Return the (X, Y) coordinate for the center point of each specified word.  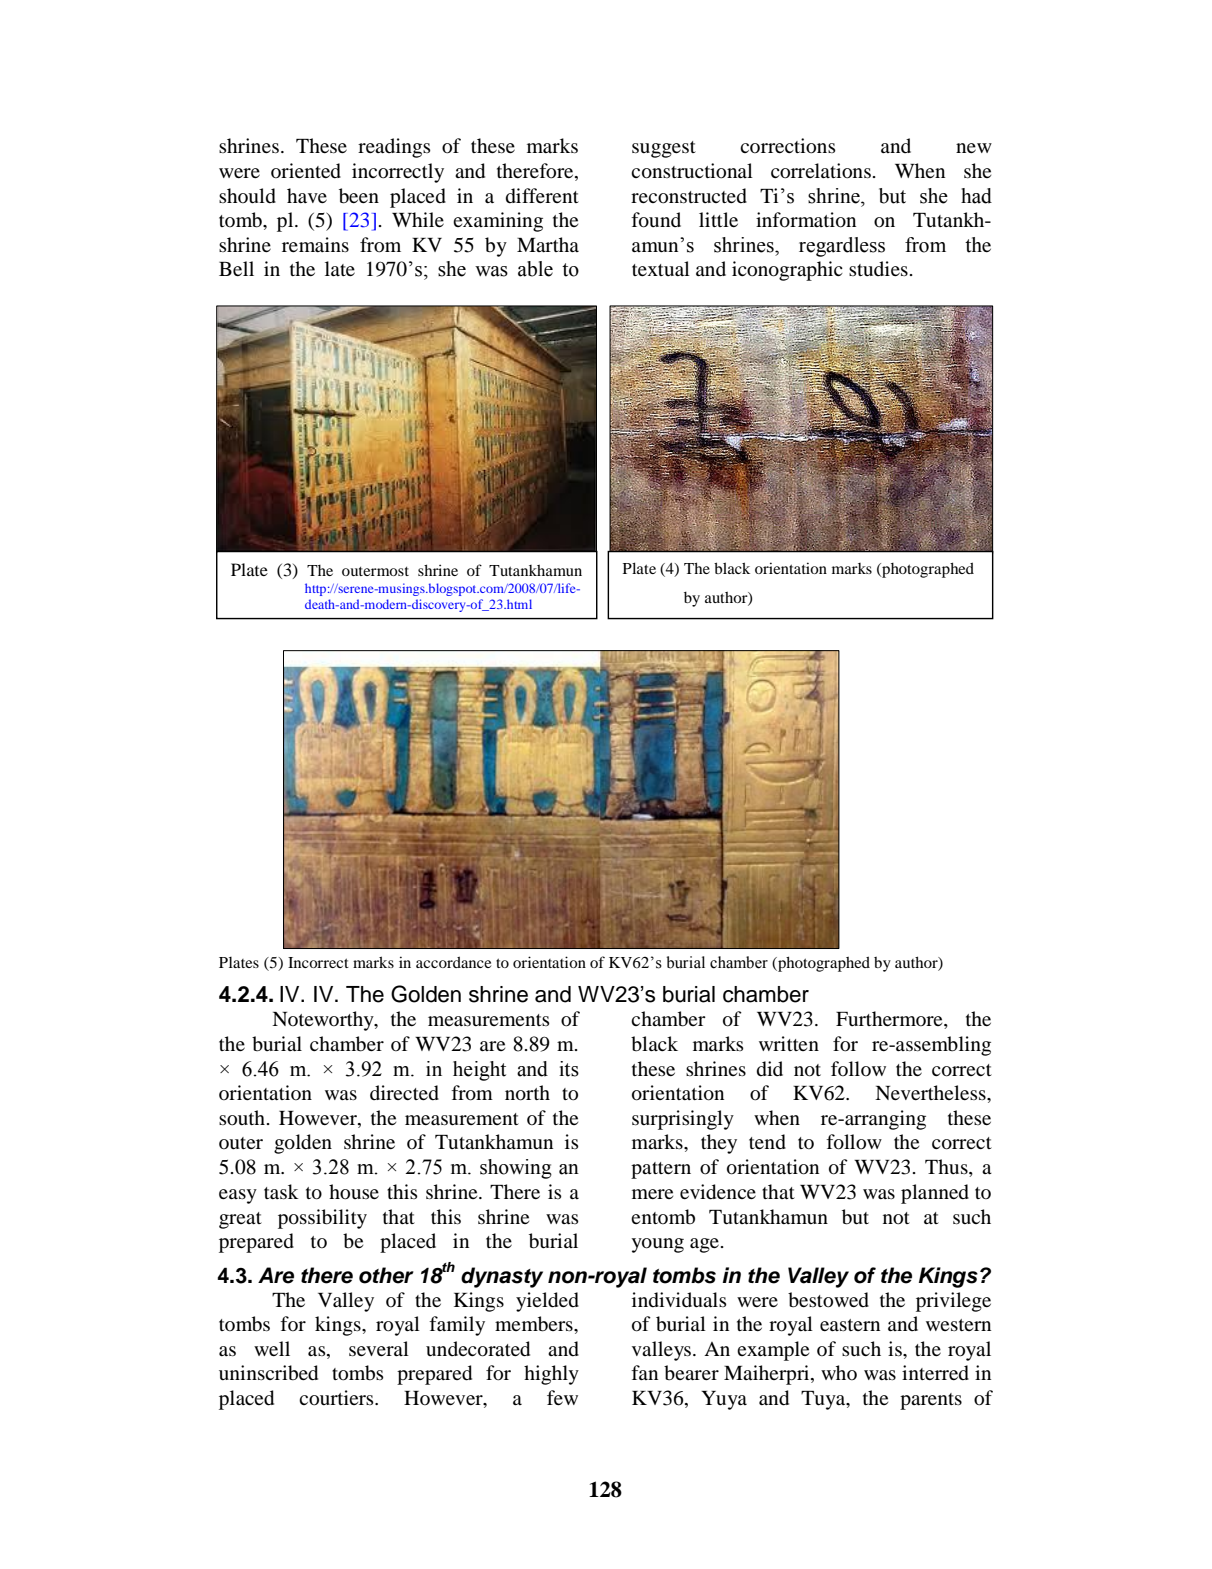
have (307, 195)
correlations (821, 171)
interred (935, 1373)
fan (644, 1372)
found (656, 220)
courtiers (337, 1398)
